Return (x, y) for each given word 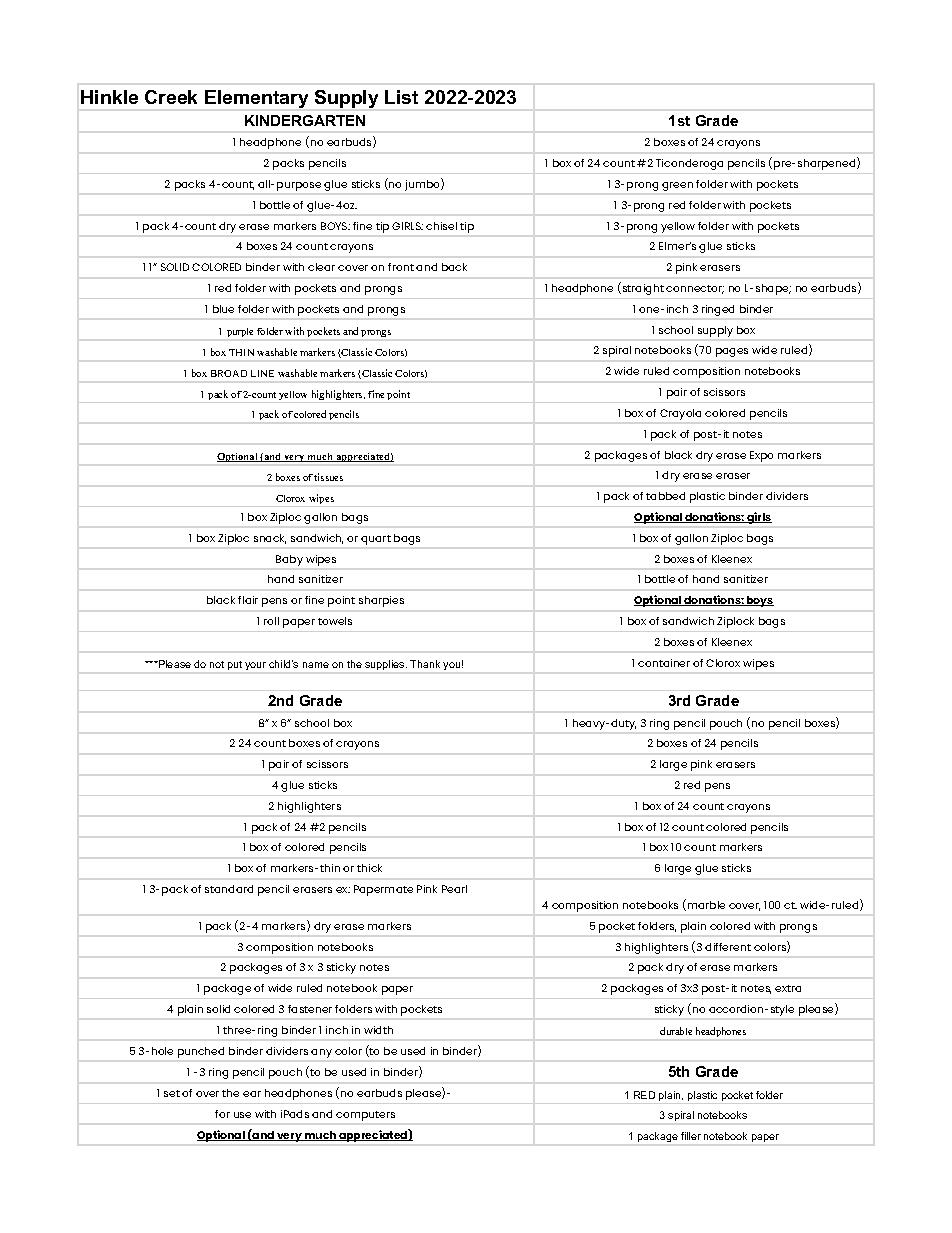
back (454, 267)
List (401, 97)
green (677, 186)
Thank (425, 664)
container (664, 663)
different (728, 947)
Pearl (454, 889)
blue (223, 309)
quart (376, 540)
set (172, 1093)
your (255, 666)
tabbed (665, 496)
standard (229, 889)
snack (270, 539)
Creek (171, 97)
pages (732, 352)
